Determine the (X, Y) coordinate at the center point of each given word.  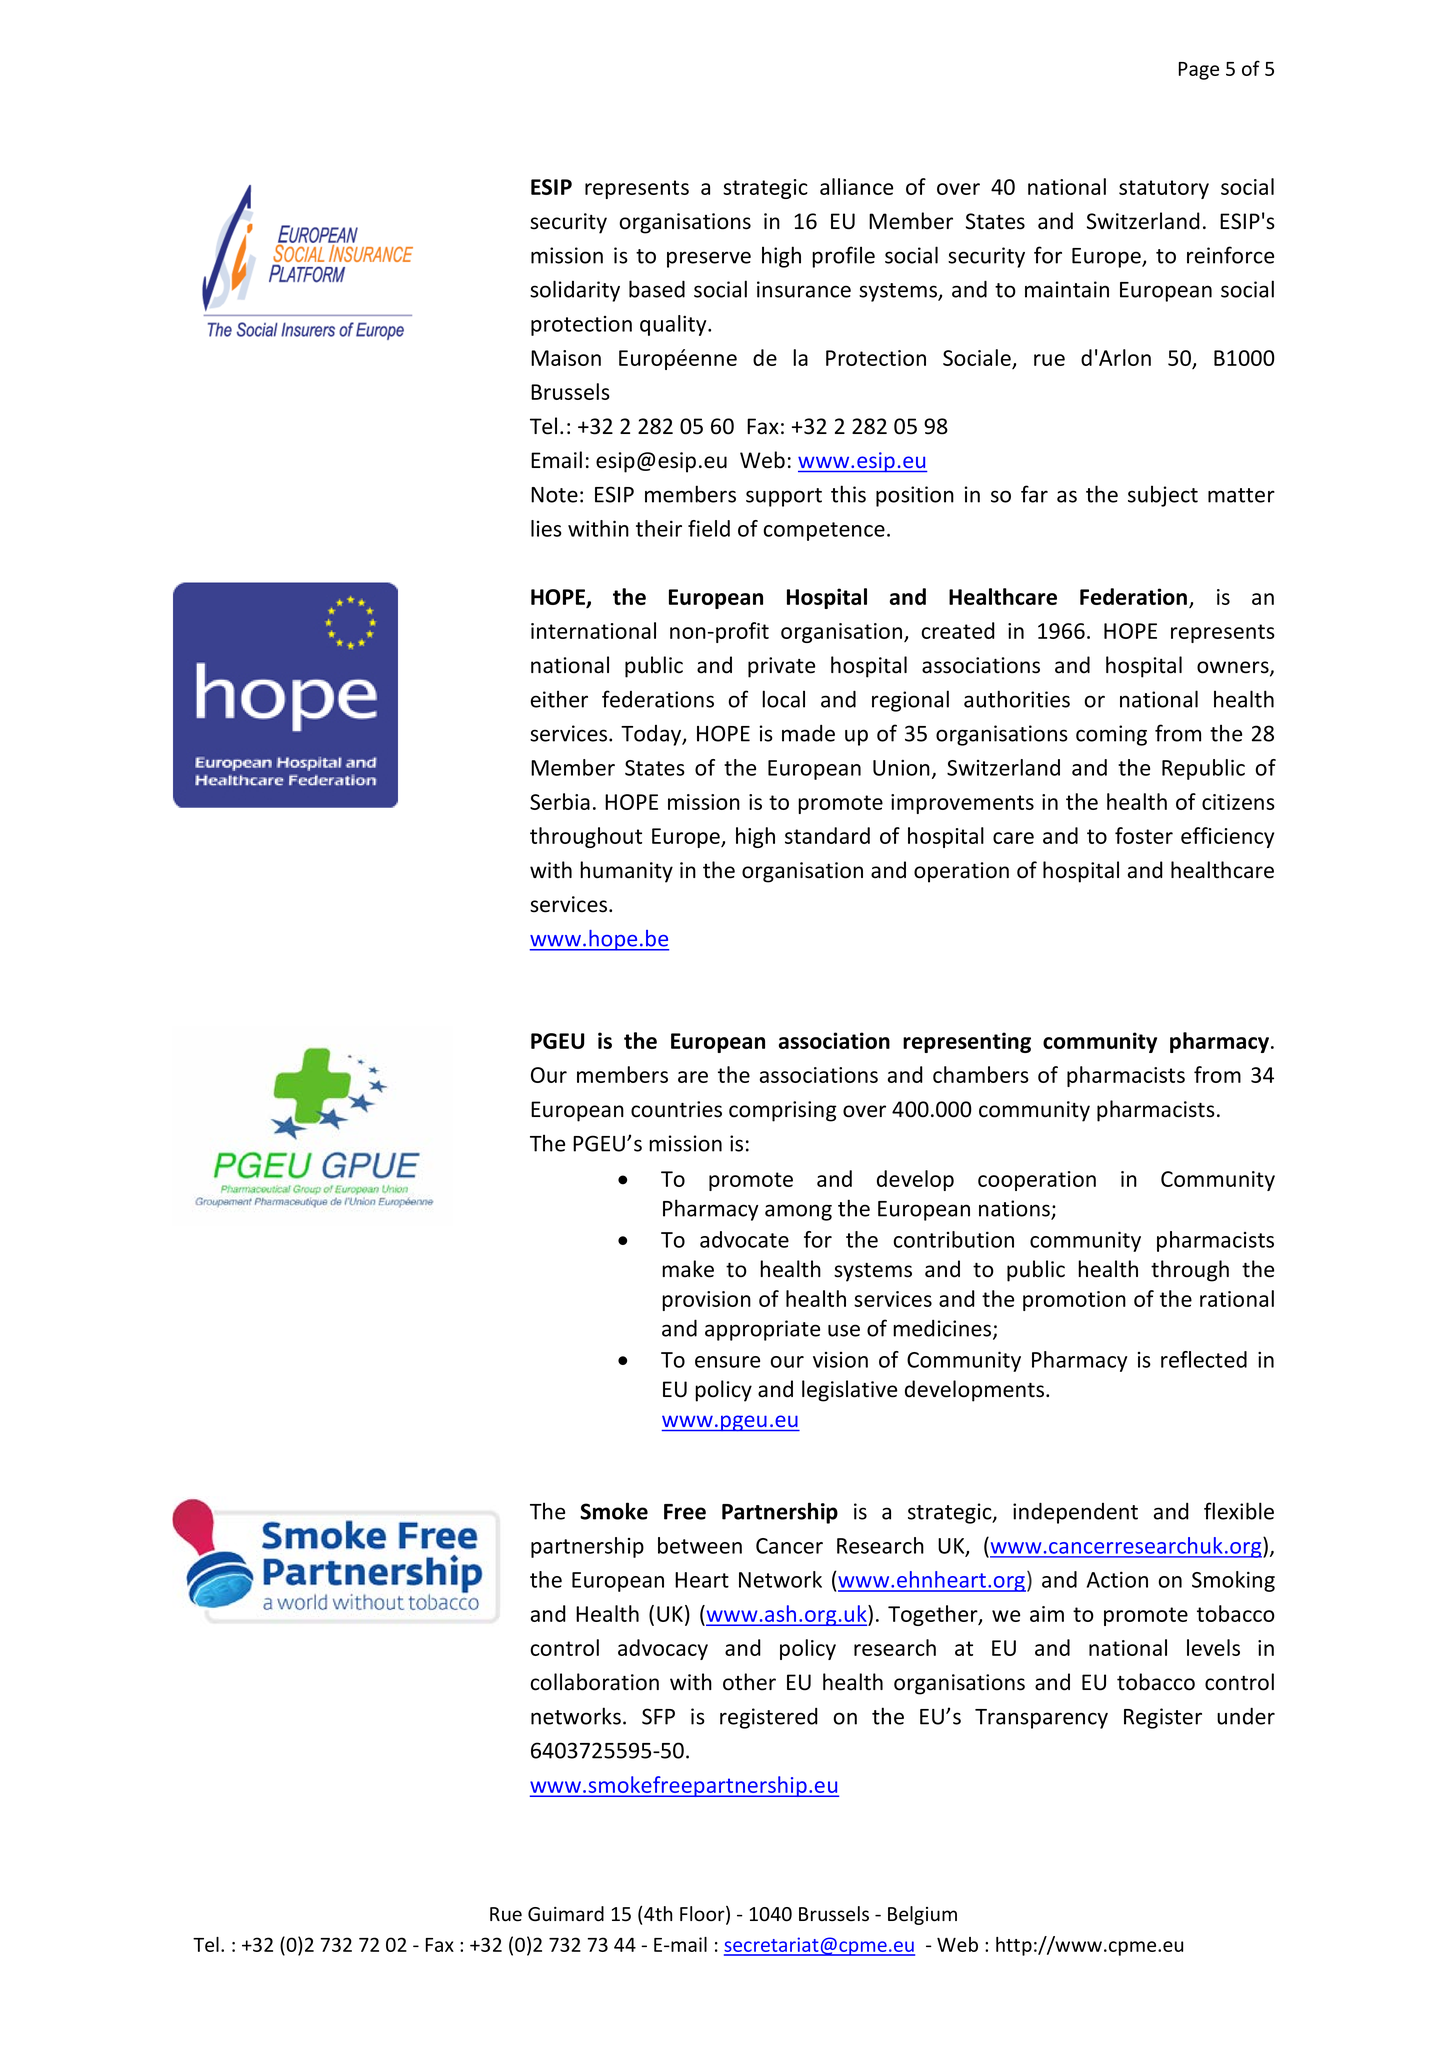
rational (1237, 1298)
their (659, 528)
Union (901, 768)
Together (934, 1615)
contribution (954, 1239)
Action (1117, 1579)
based (657, 289)
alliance (856, 186)
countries (676, 1109)
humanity (626, 872)
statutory (1164, 189)
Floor (703, 1915)
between (700, 1545)
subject (1163, 496)
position (915, 496)
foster (1144, 835)
